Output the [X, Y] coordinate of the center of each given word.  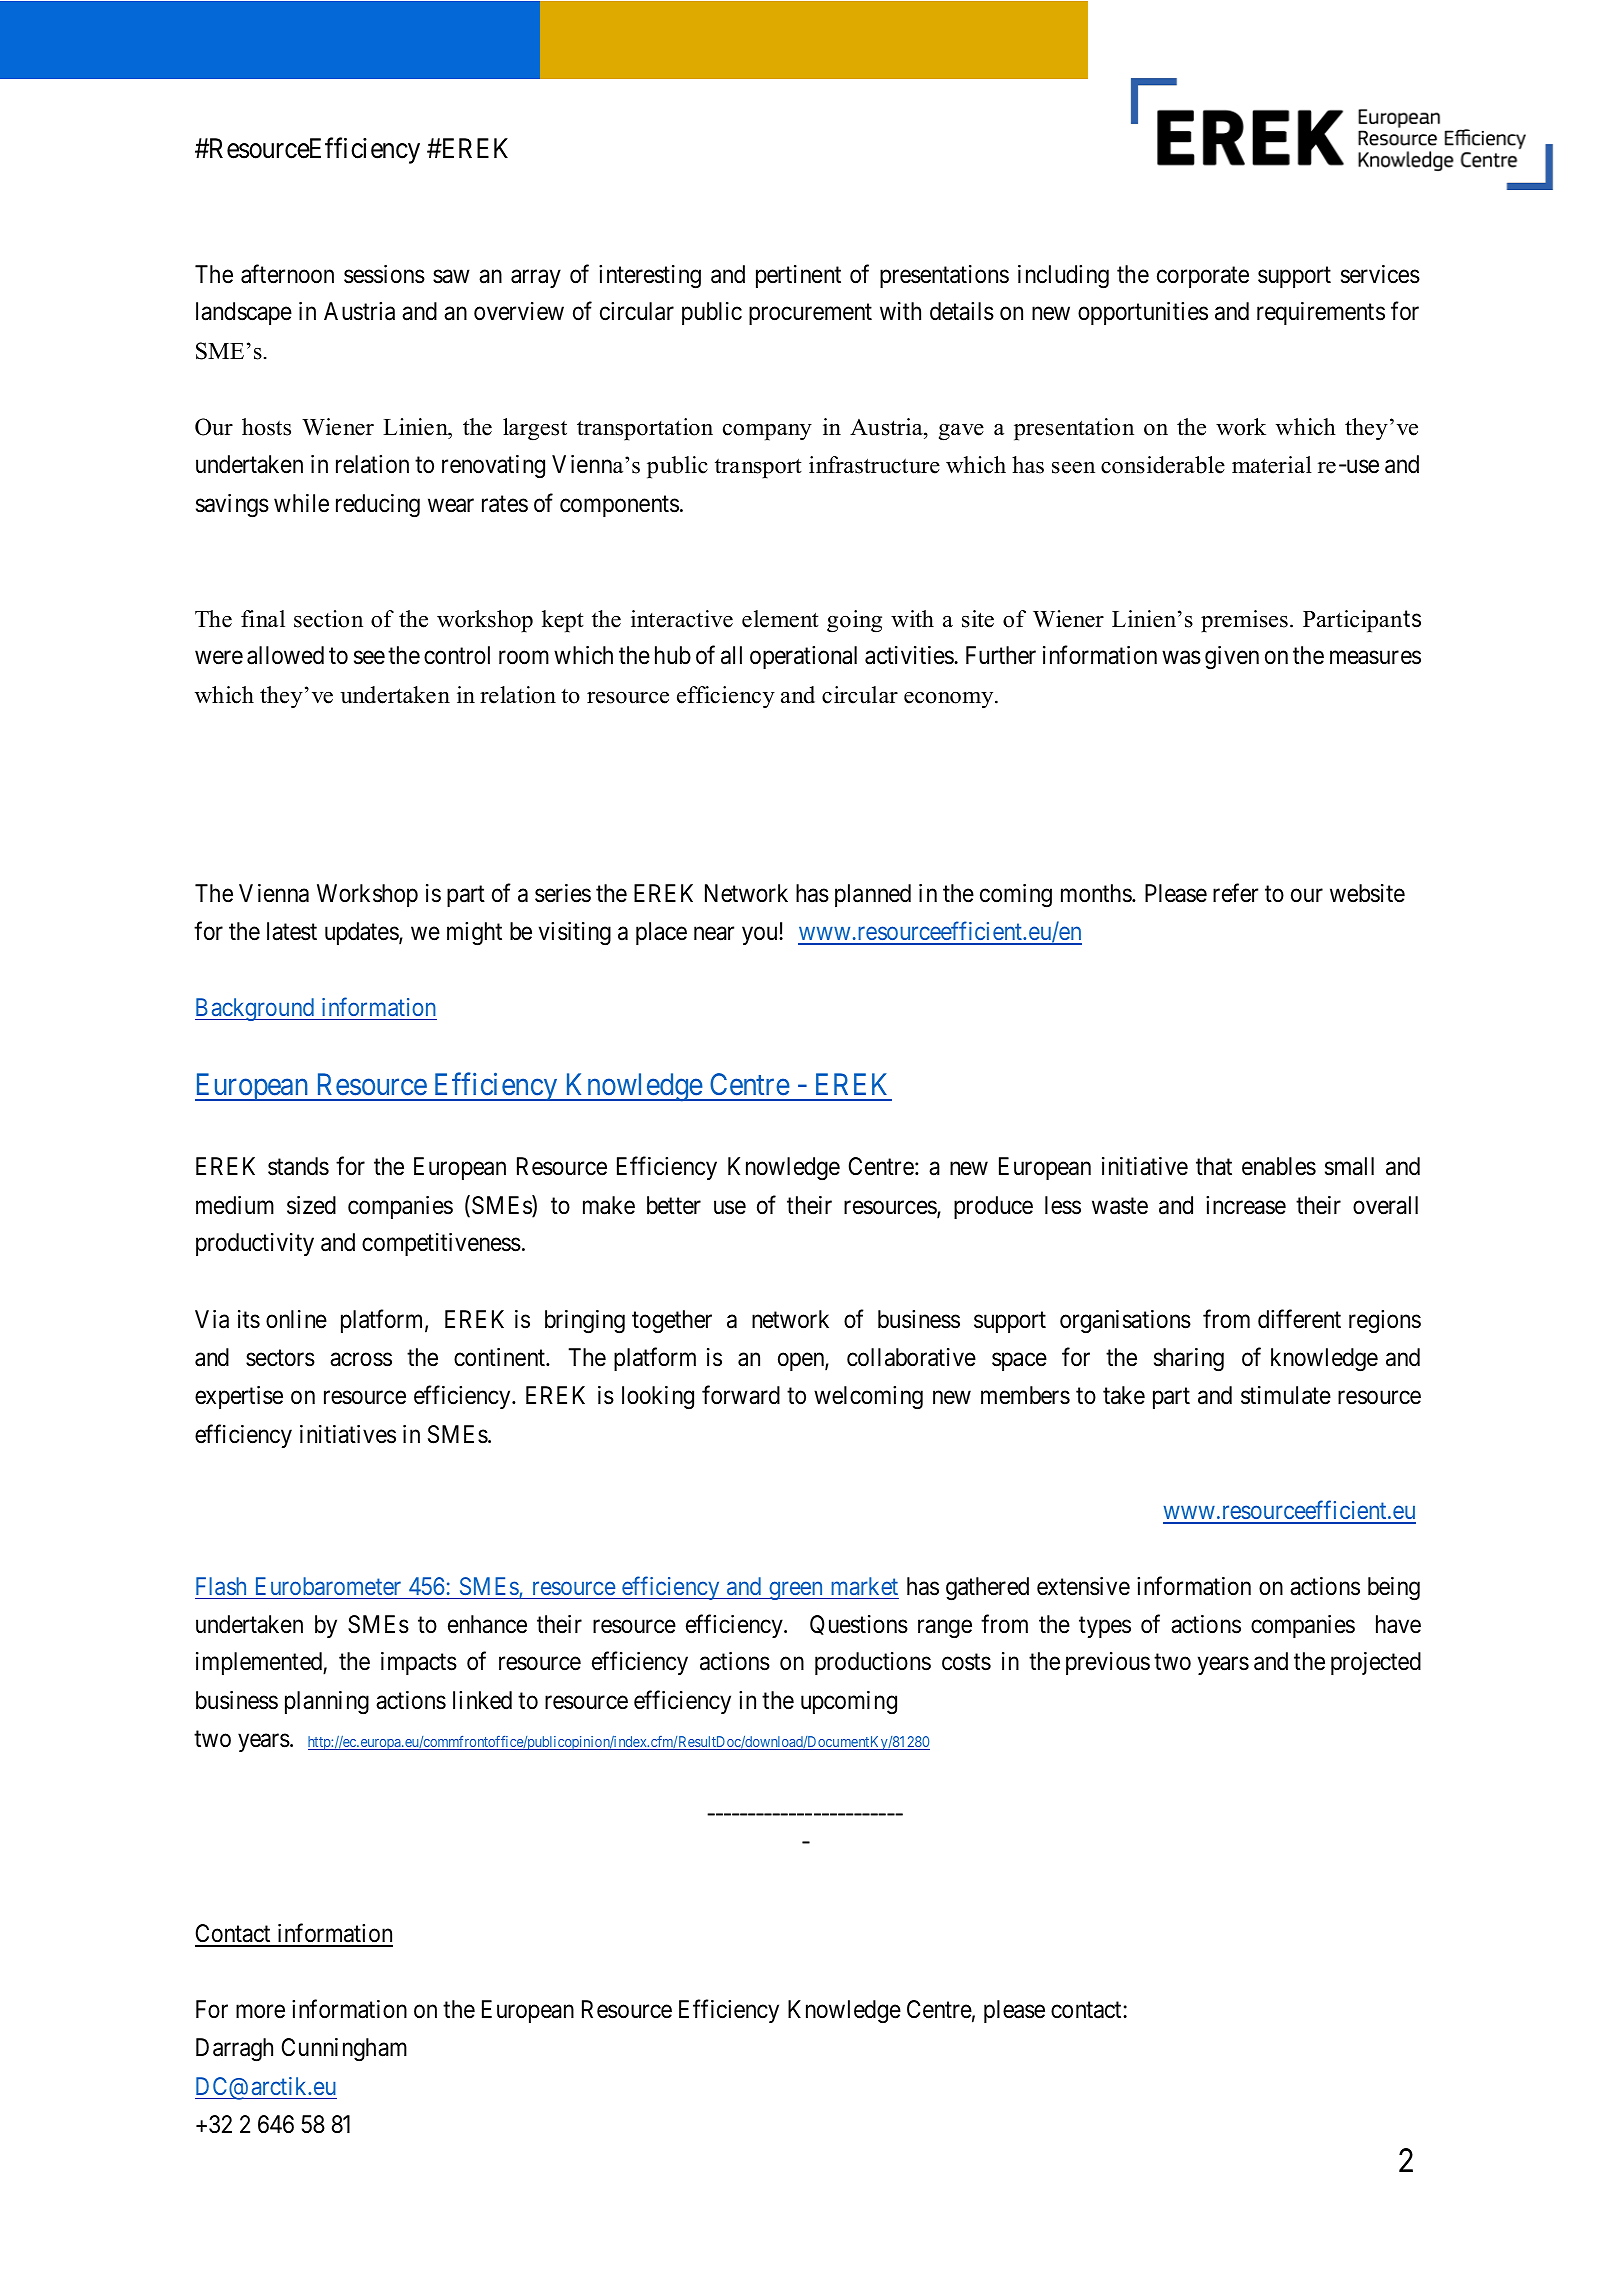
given [1232, 658]
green [796, 1591]
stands [298, 1166]
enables [1279, 1166]
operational [803, 657]
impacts [419, 1663]
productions [873, 1663]
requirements [1321, 313]
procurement [810, 314]
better [674, 1205]
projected [1376, 1663]
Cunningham [344, 2050]
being [1394, 1589]
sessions [384, 274]
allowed [285, 655]
